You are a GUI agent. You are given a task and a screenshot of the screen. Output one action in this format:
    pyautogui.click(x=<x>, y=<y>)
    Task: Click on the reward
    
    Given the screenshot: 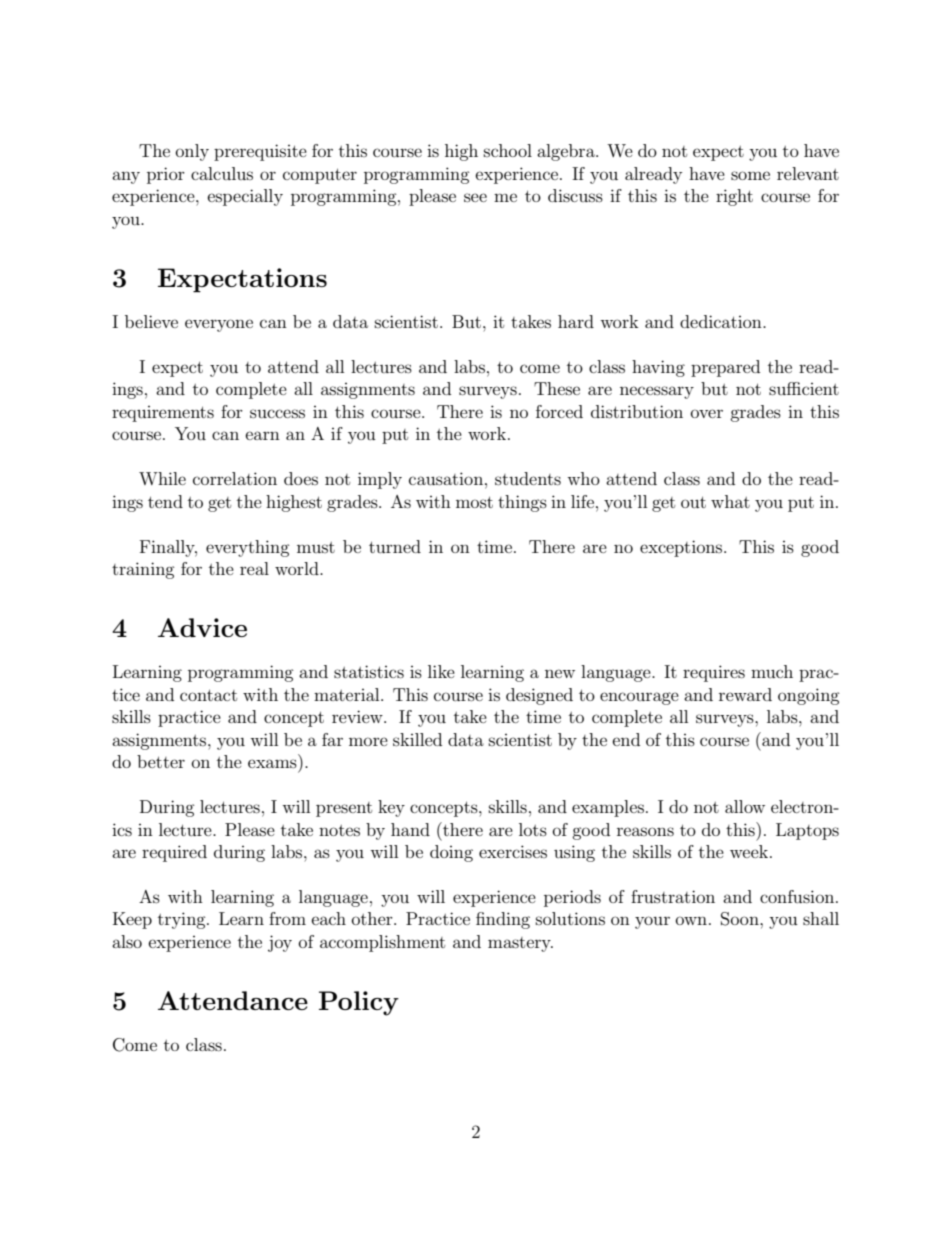 What is the action you would take?
    pyautogui.click(x=745, y=694)
